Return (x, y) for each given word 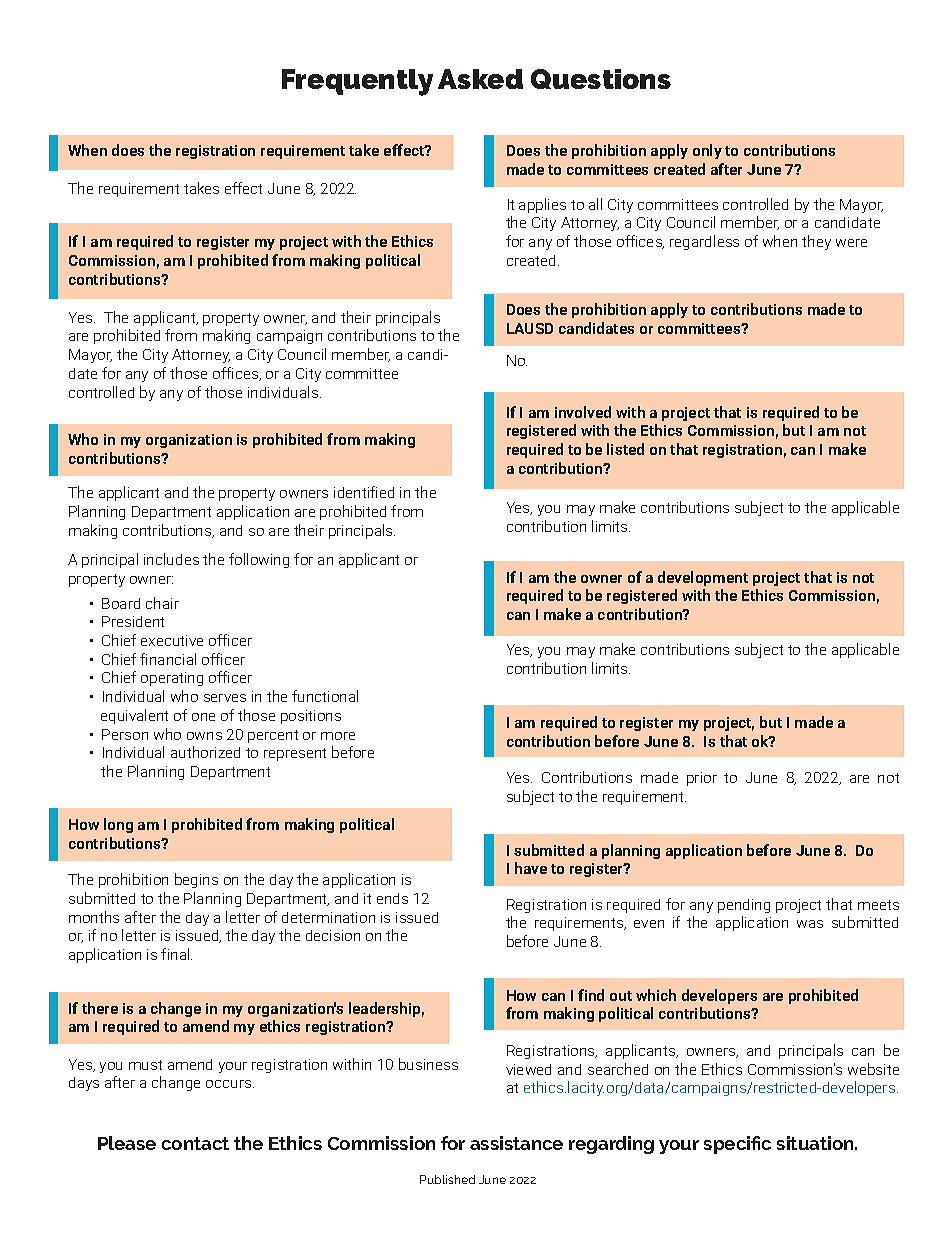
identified (364, 492)
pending (744, 906)
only (707, 151)
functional (325, 696)
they (816, 242)
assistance (516, 1143)
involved (583, 412)
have (531, 868)
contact (195, 1143)
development (703, 578)
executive (172, 640)
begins (196, 880)
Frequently (357, 82)
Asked (480, 79)
